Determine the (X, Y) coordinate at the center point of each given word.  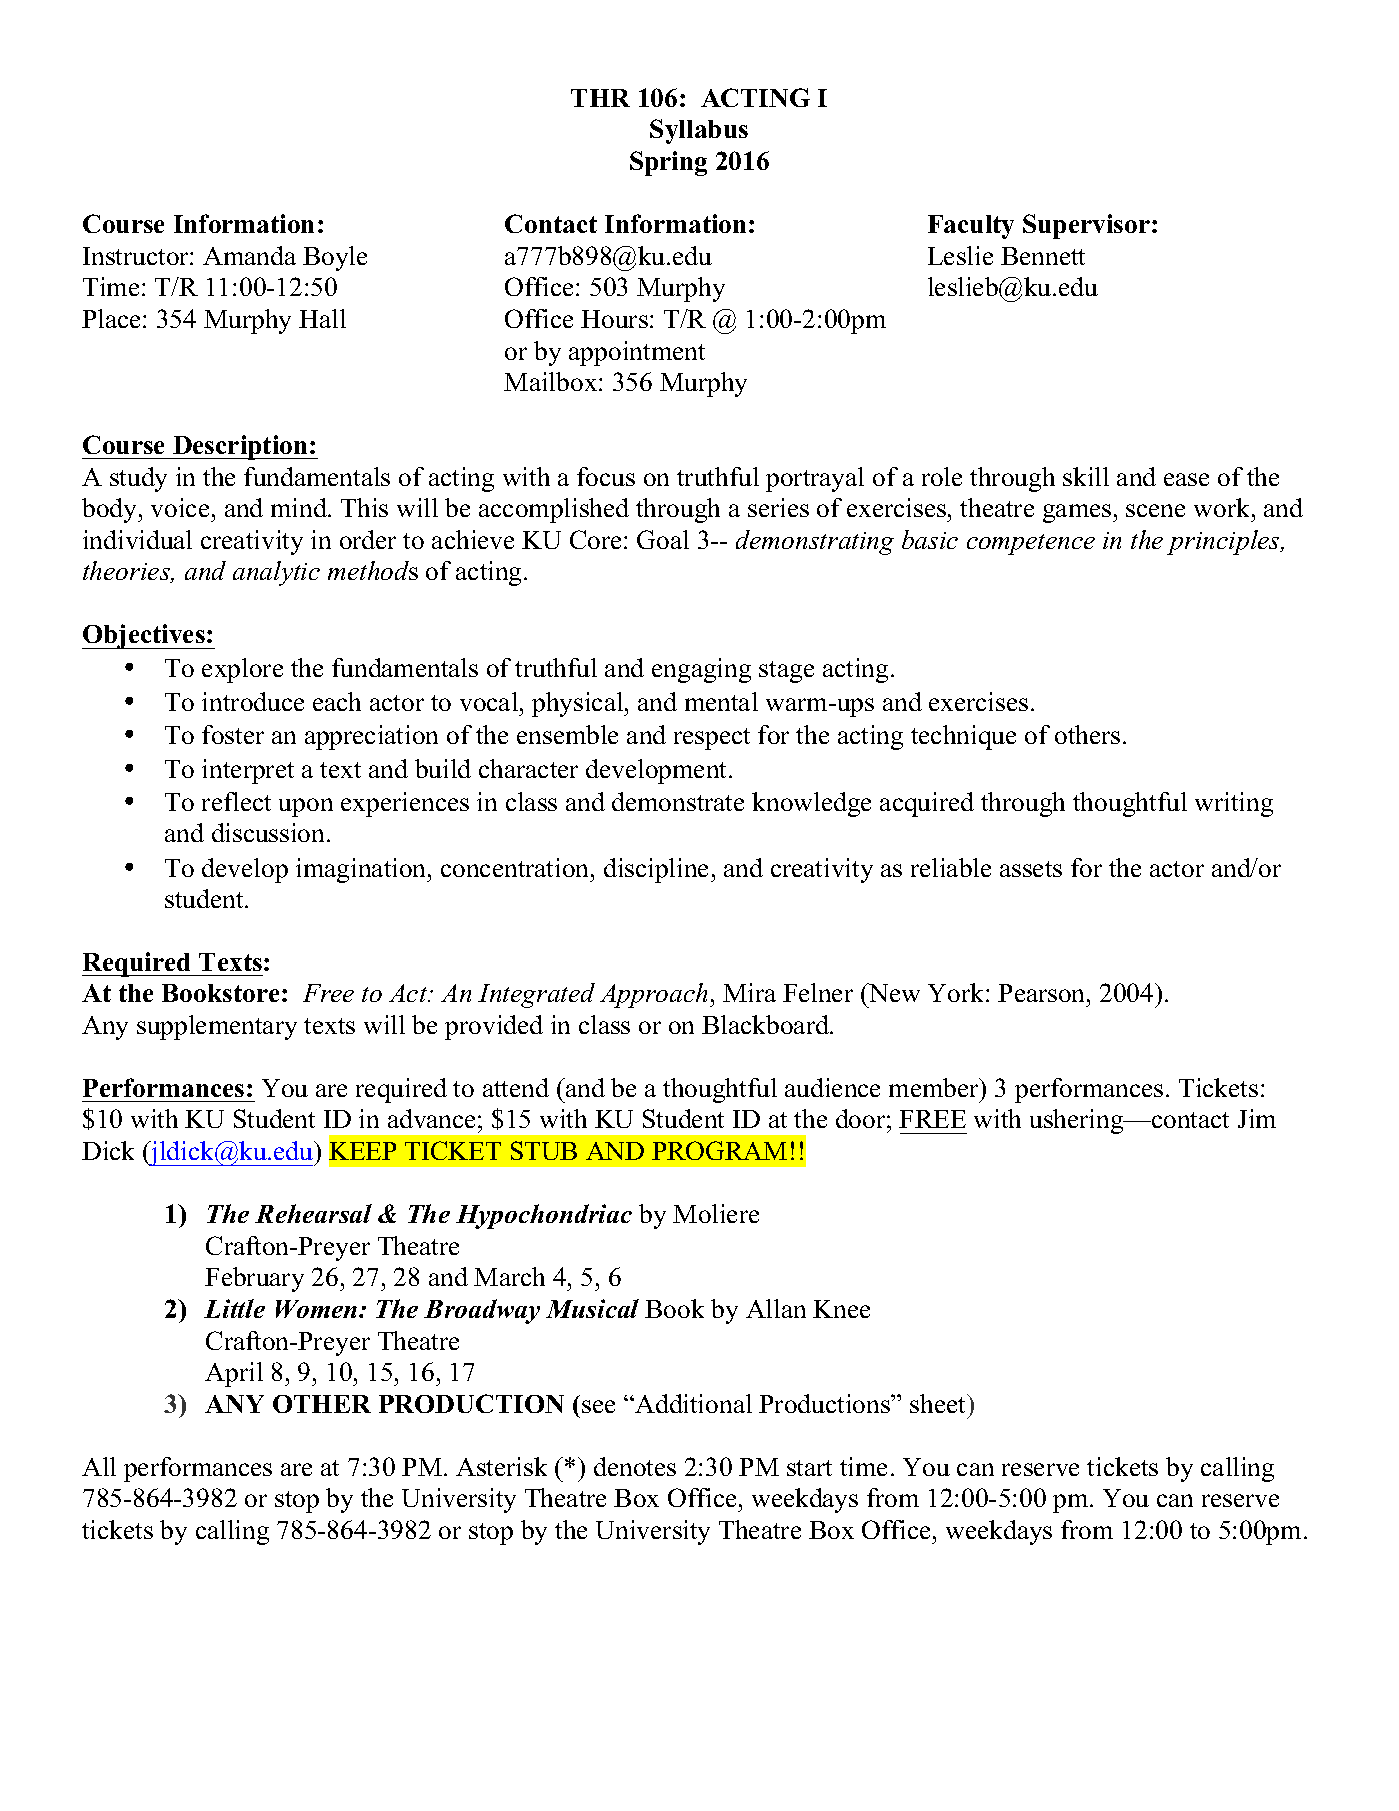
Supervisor (1088, 226)
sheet (939, 1403)
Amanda (249, 255)
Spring (668, 163)
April (234, 1374)
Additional (692, 1403)
